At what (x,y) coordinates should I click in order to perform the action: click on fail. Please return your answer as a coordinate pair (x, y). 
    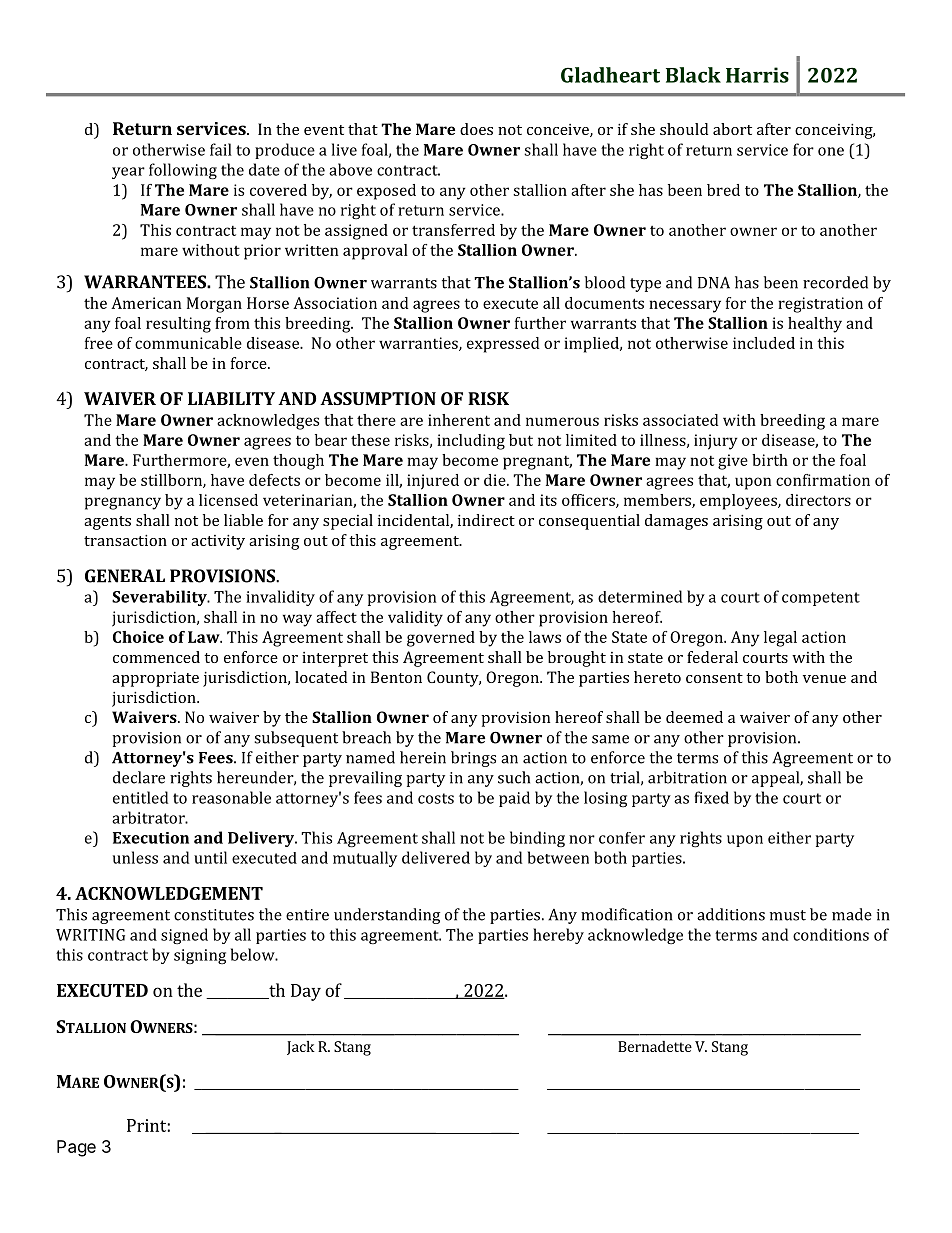
    Looking at the image, I should click on (221, 149).
